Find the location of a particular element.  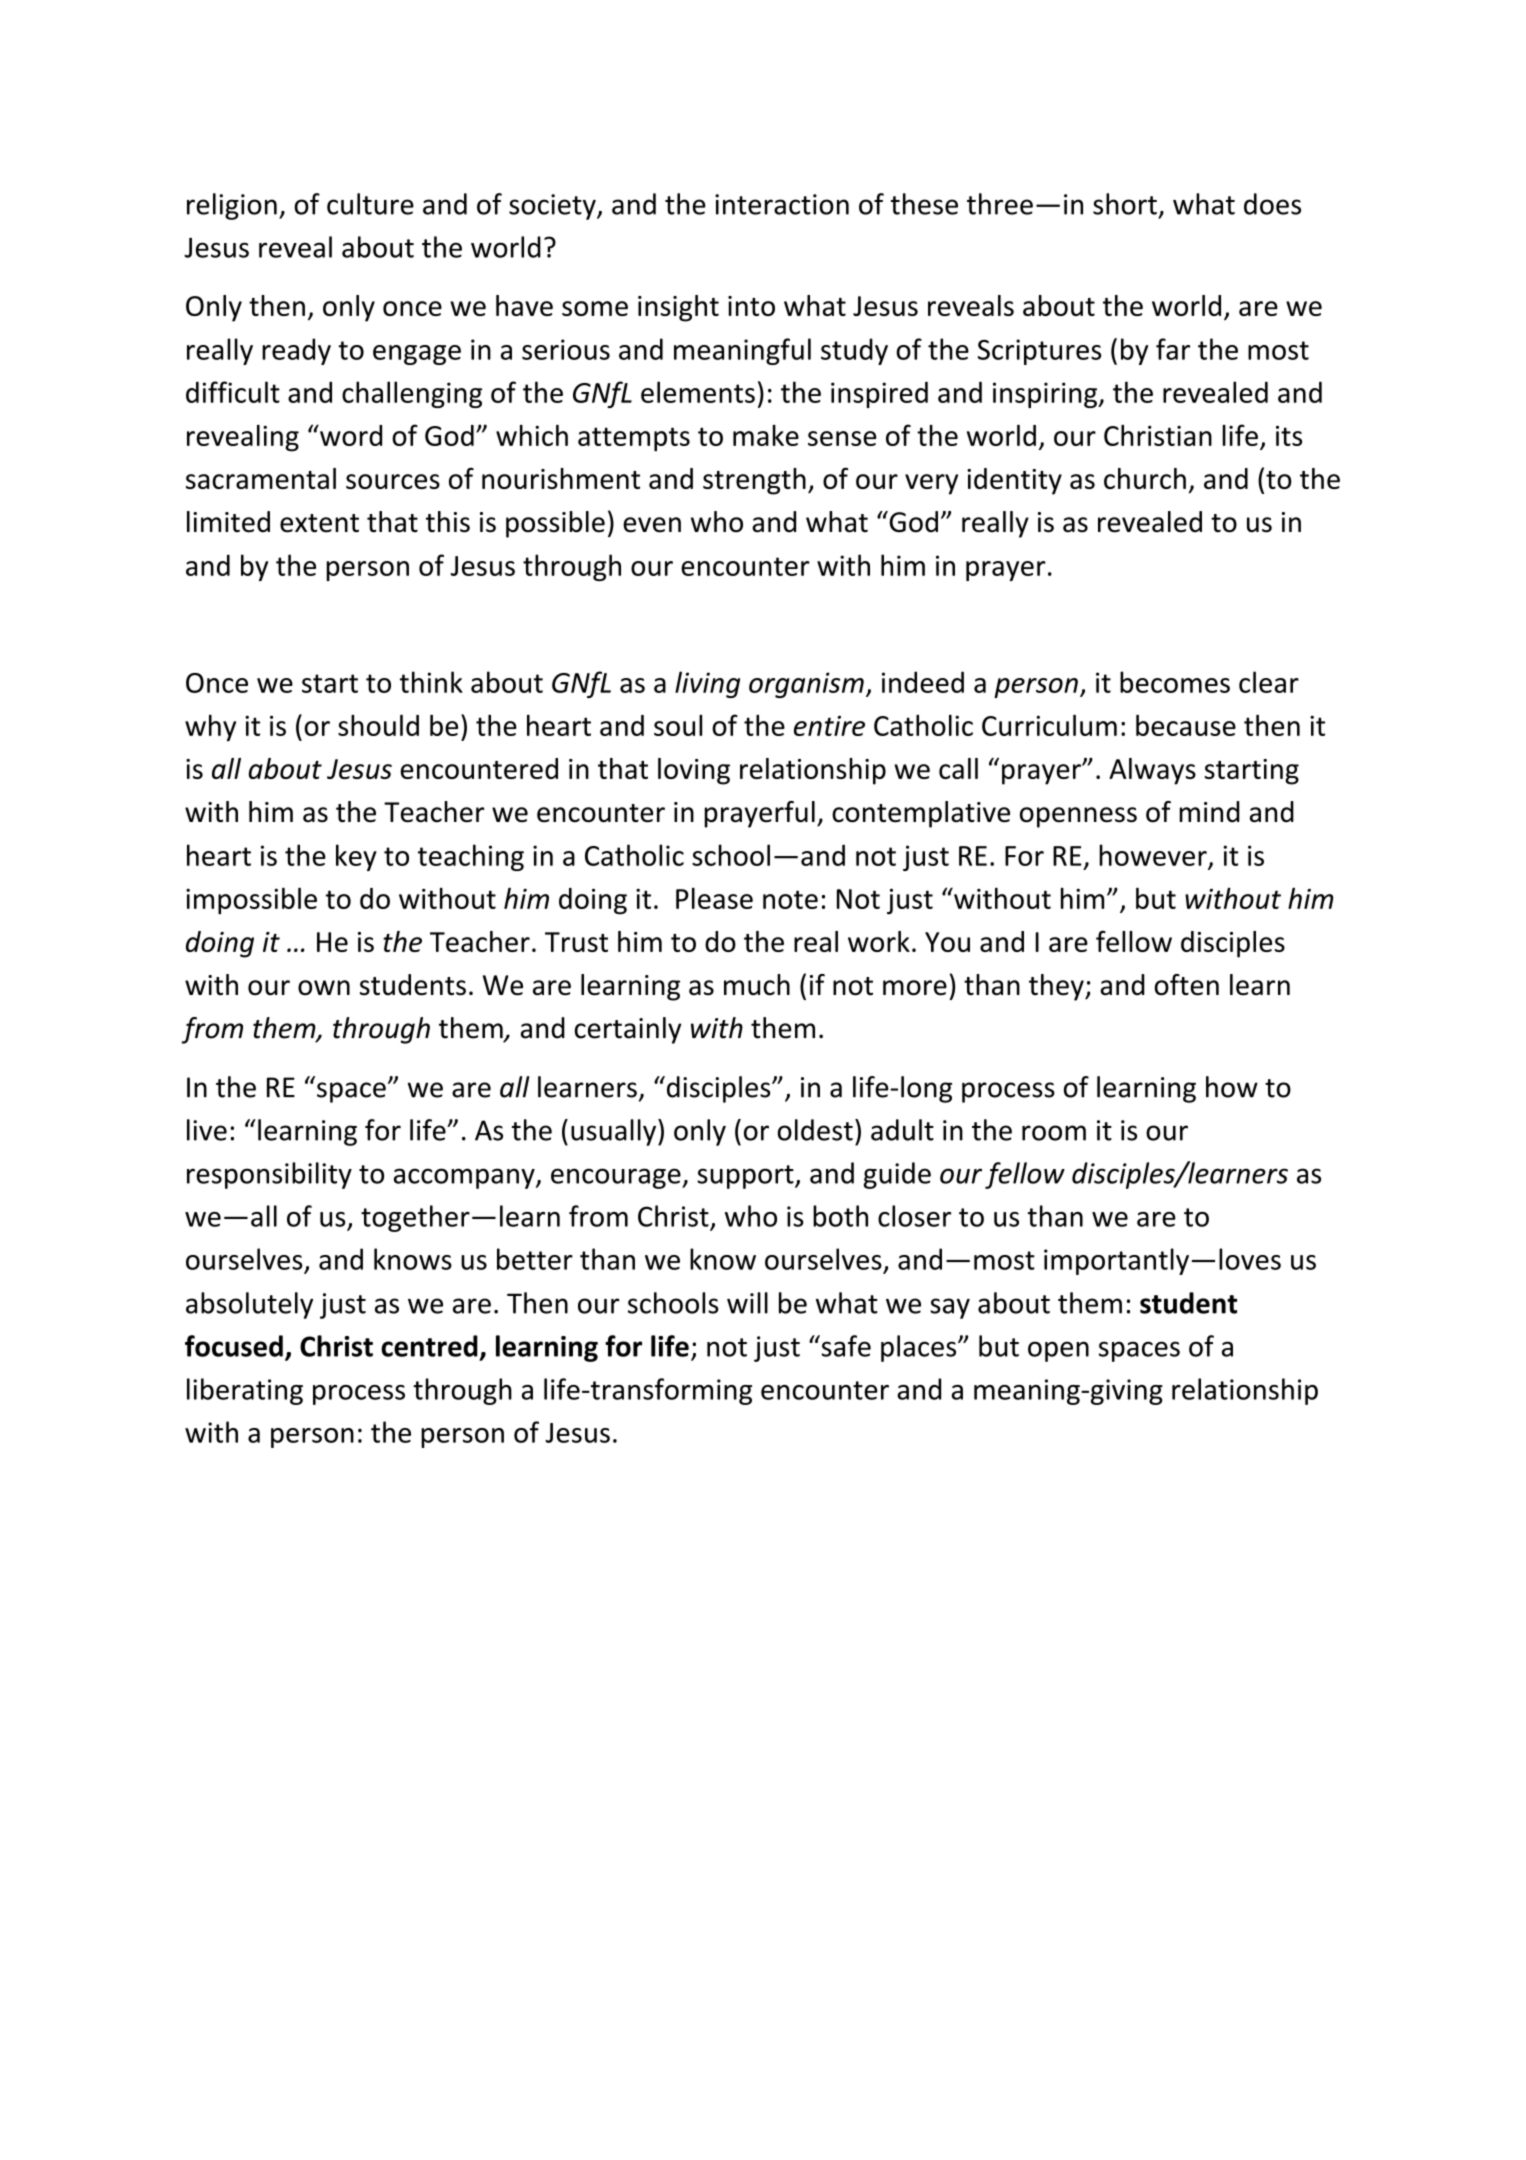

will is located at coordinates (747, 1303).
